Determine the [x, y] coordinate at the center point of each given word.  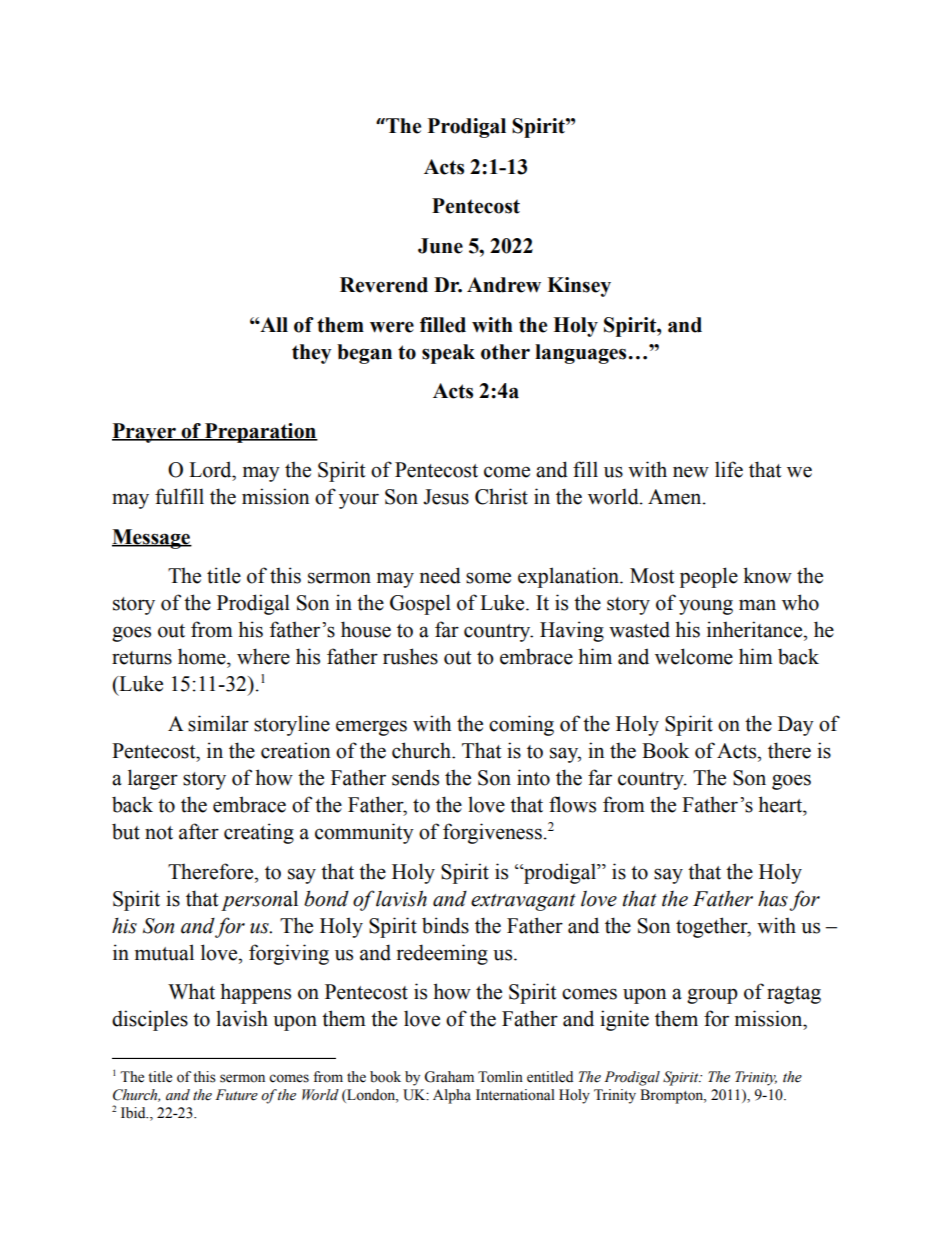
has [773, 899]
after [199, 831]
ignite [624, 1020]
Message [152, 539]
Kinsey [579, 287]
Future [236, 1095]
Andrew [504, 285]
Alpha [452, 1096]
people [709, 577]
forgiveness [492, 833]
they [311, 354]
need [440, 575]
